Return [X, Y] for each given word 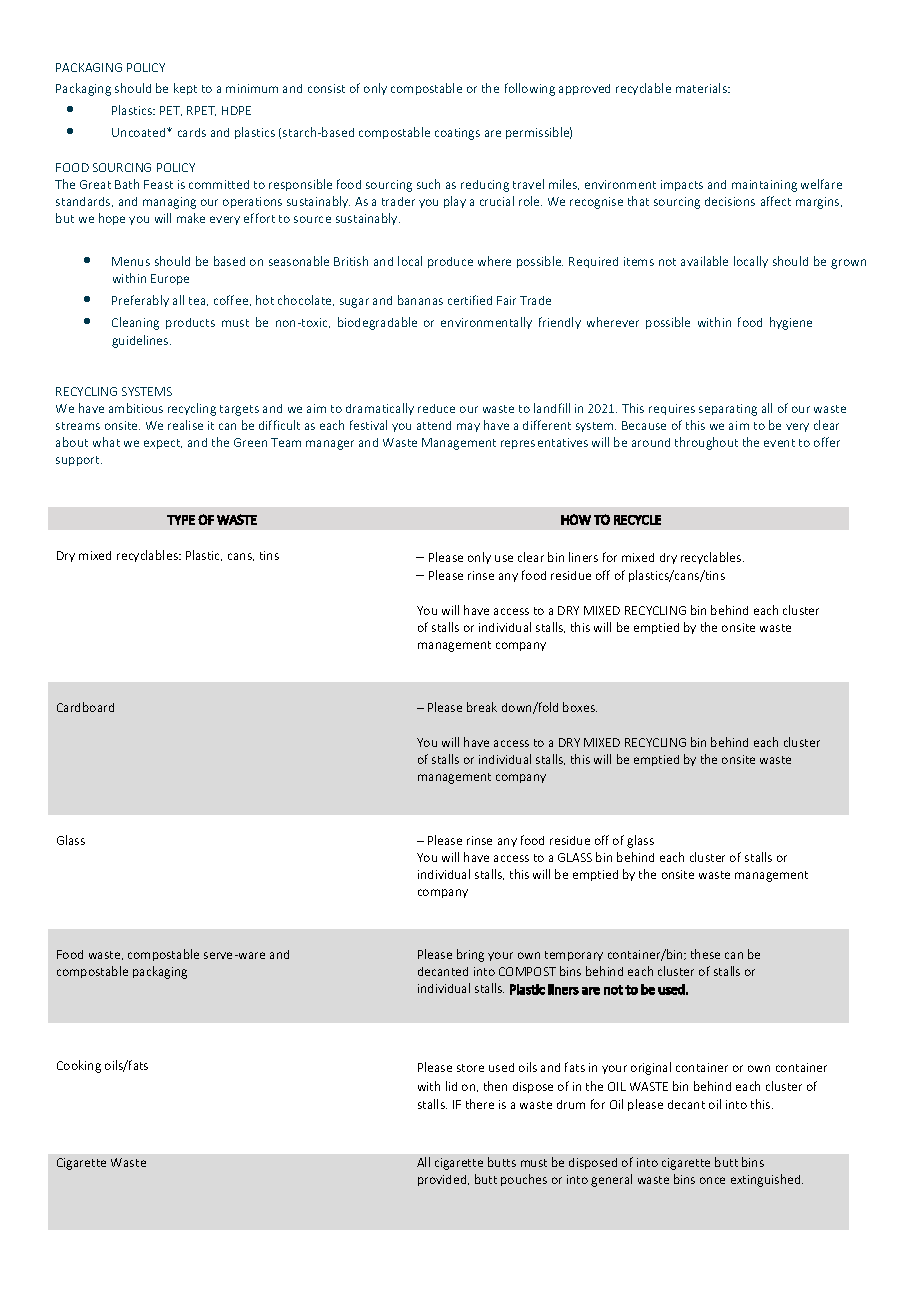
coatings [457, 134]
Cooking [79, 1066]
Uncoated [140, 132]
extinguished [767, 1180]
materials [702, 88]
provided [443, 1180]
